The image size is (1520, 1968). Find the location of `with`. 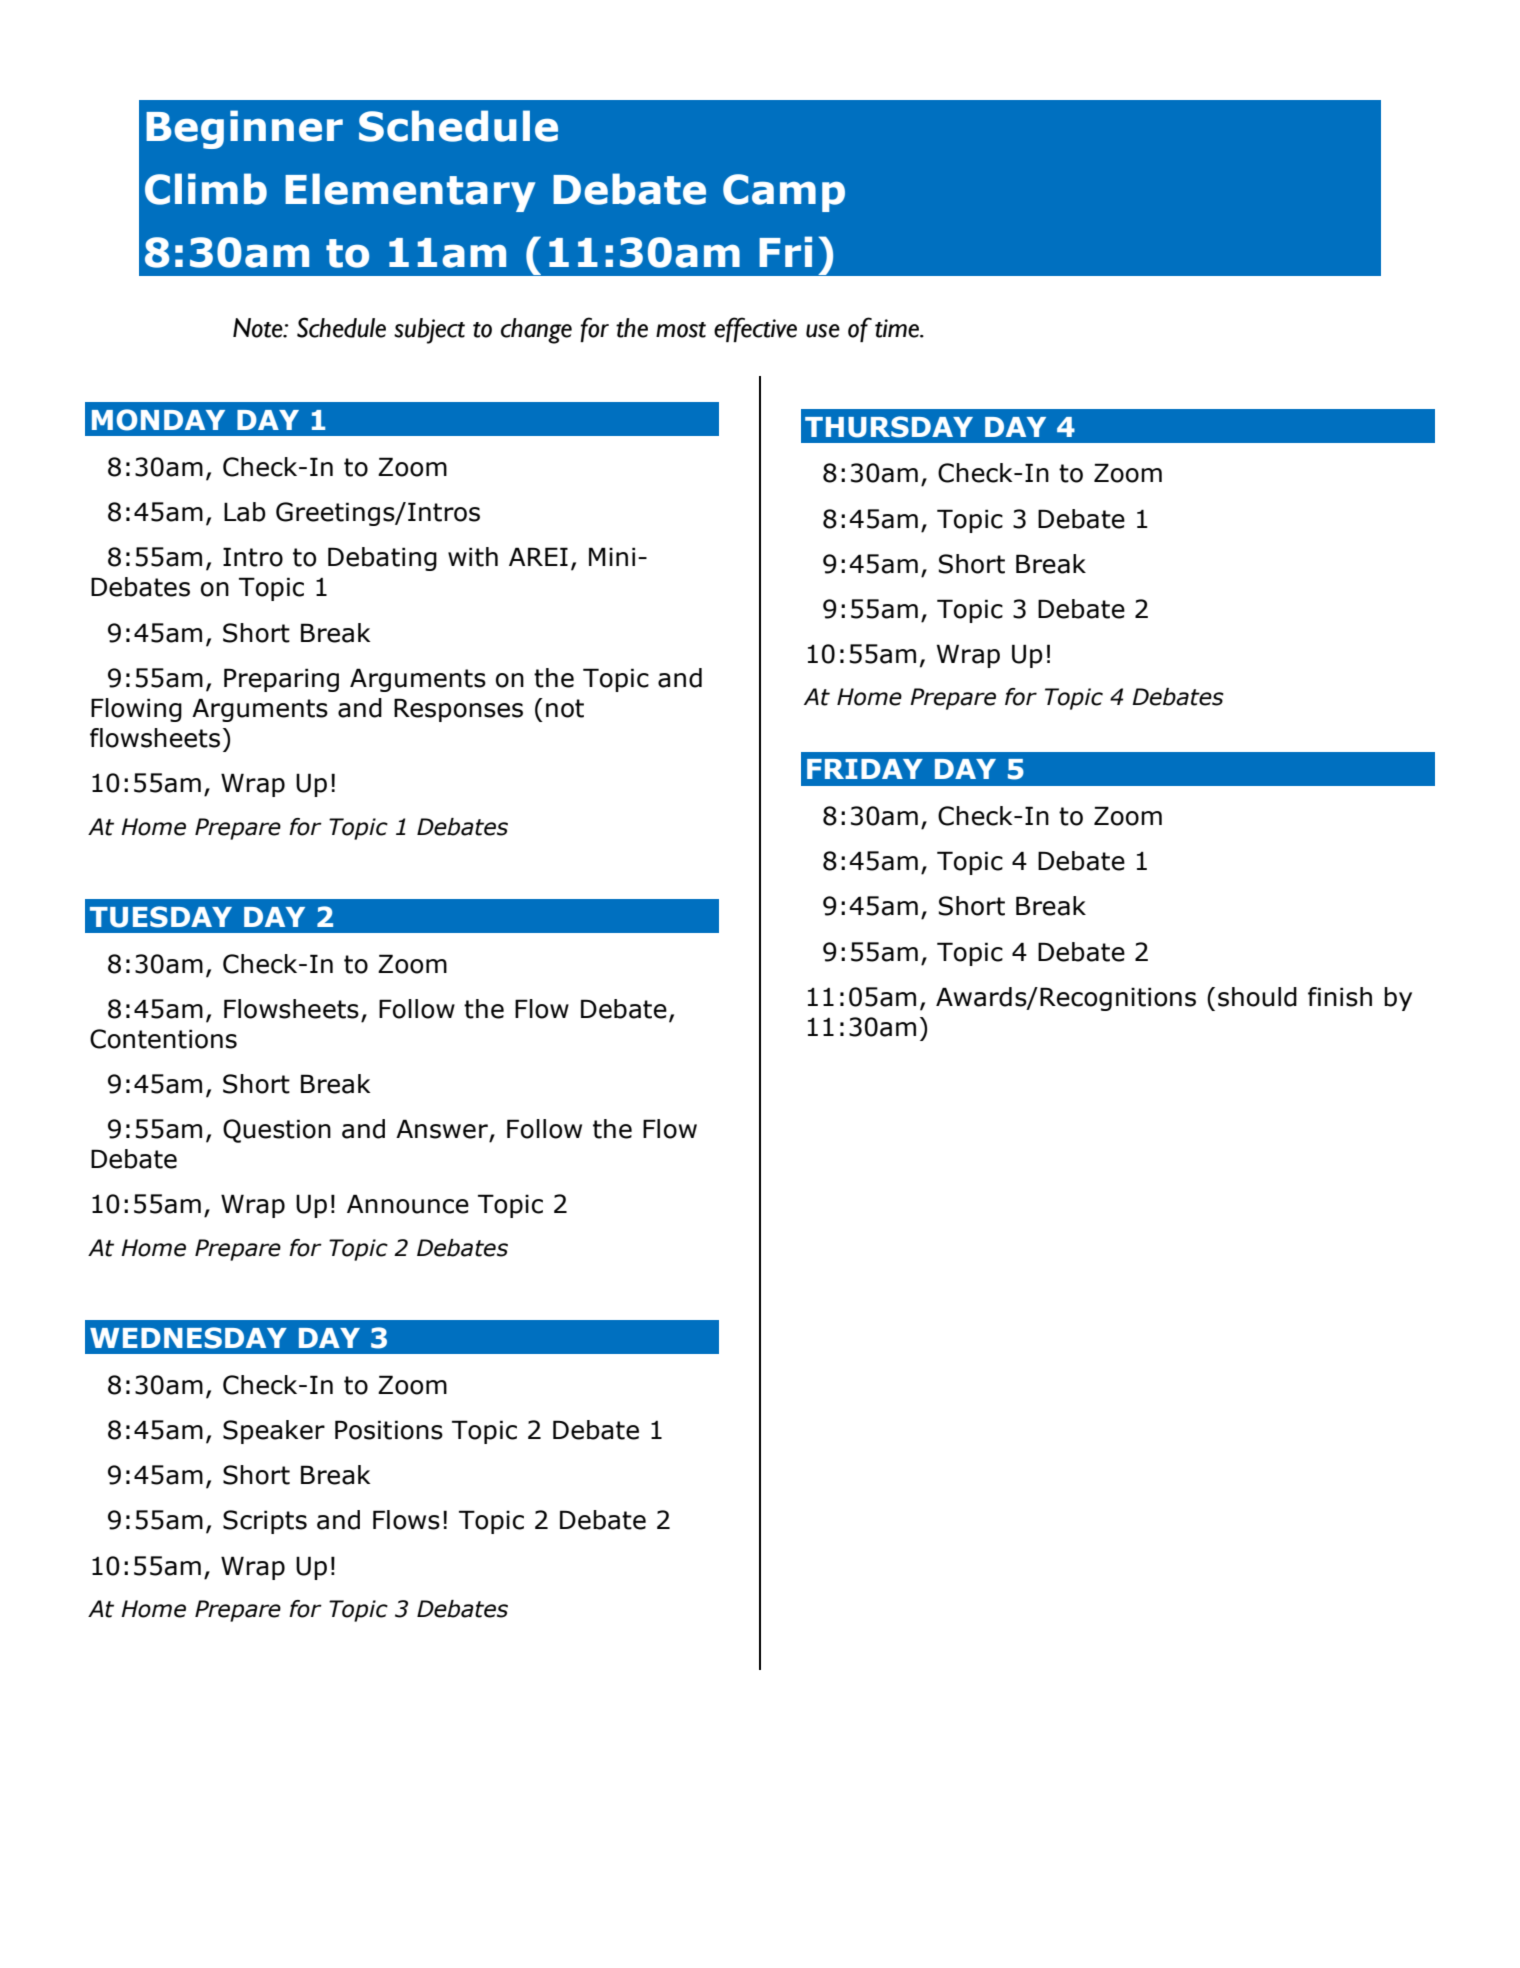

with is located at coordinates (473, 557).
